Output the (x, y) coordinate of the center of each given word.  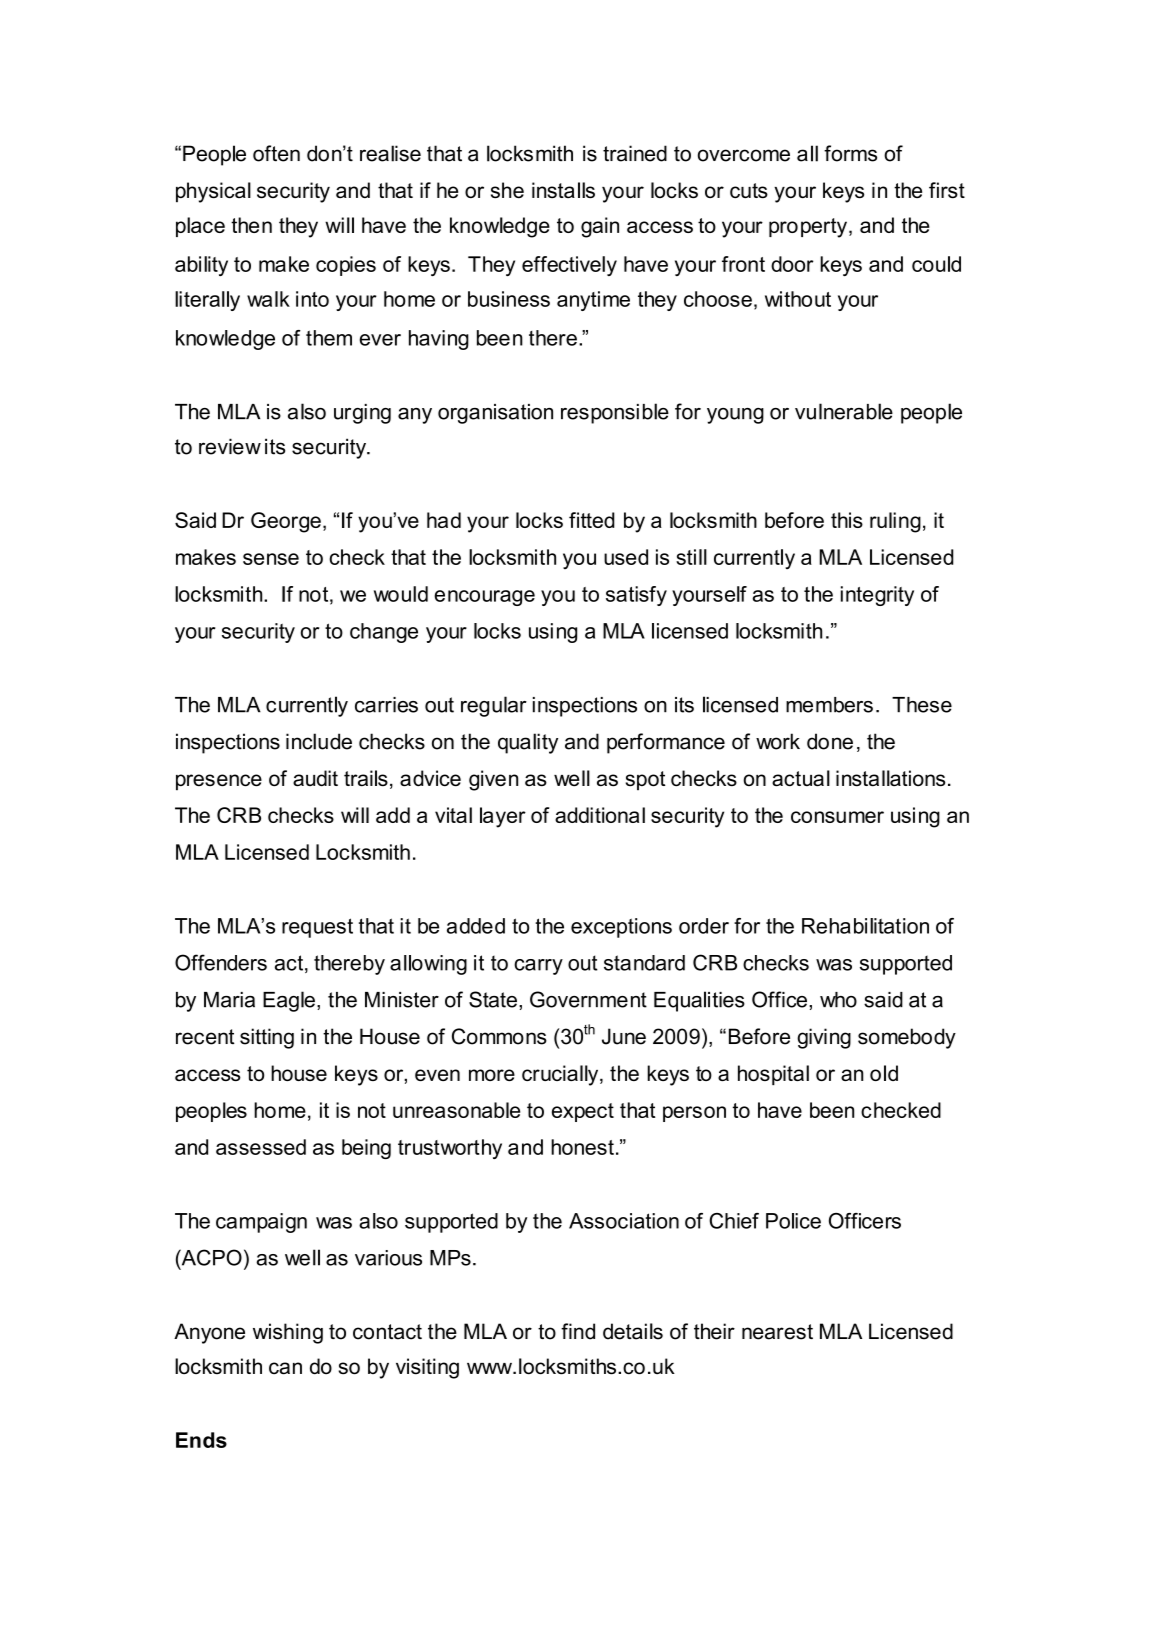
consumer (837, 817)
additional (600, 815)
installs (563, 190)
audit (315, 778)
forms (850, 153)
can (285, 1368)
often (276, 153)
